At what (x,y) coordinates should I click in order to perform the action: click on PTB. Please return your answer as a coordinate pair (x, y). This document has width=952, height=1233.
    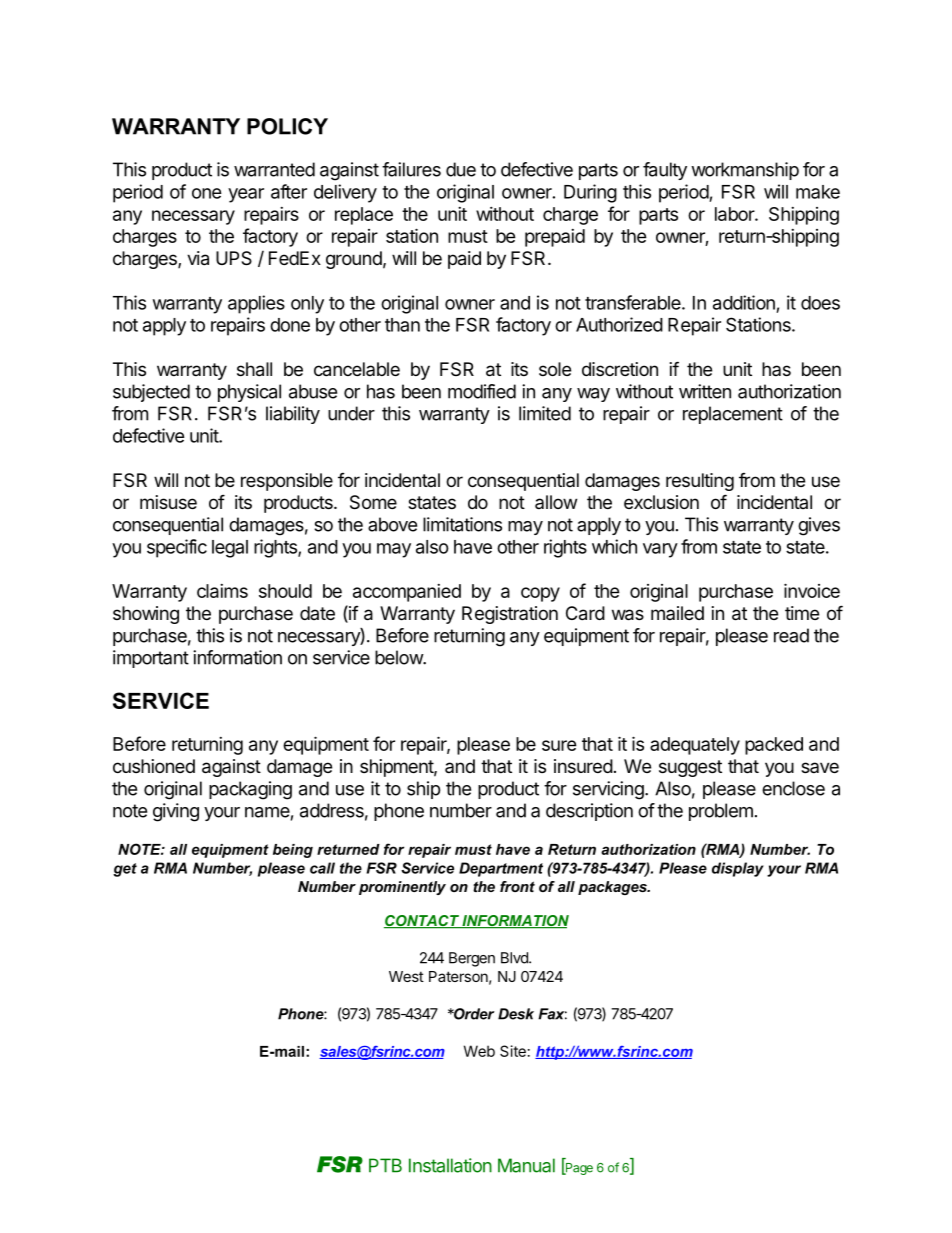
    Looking at the image, I should click on (385, 1165).
